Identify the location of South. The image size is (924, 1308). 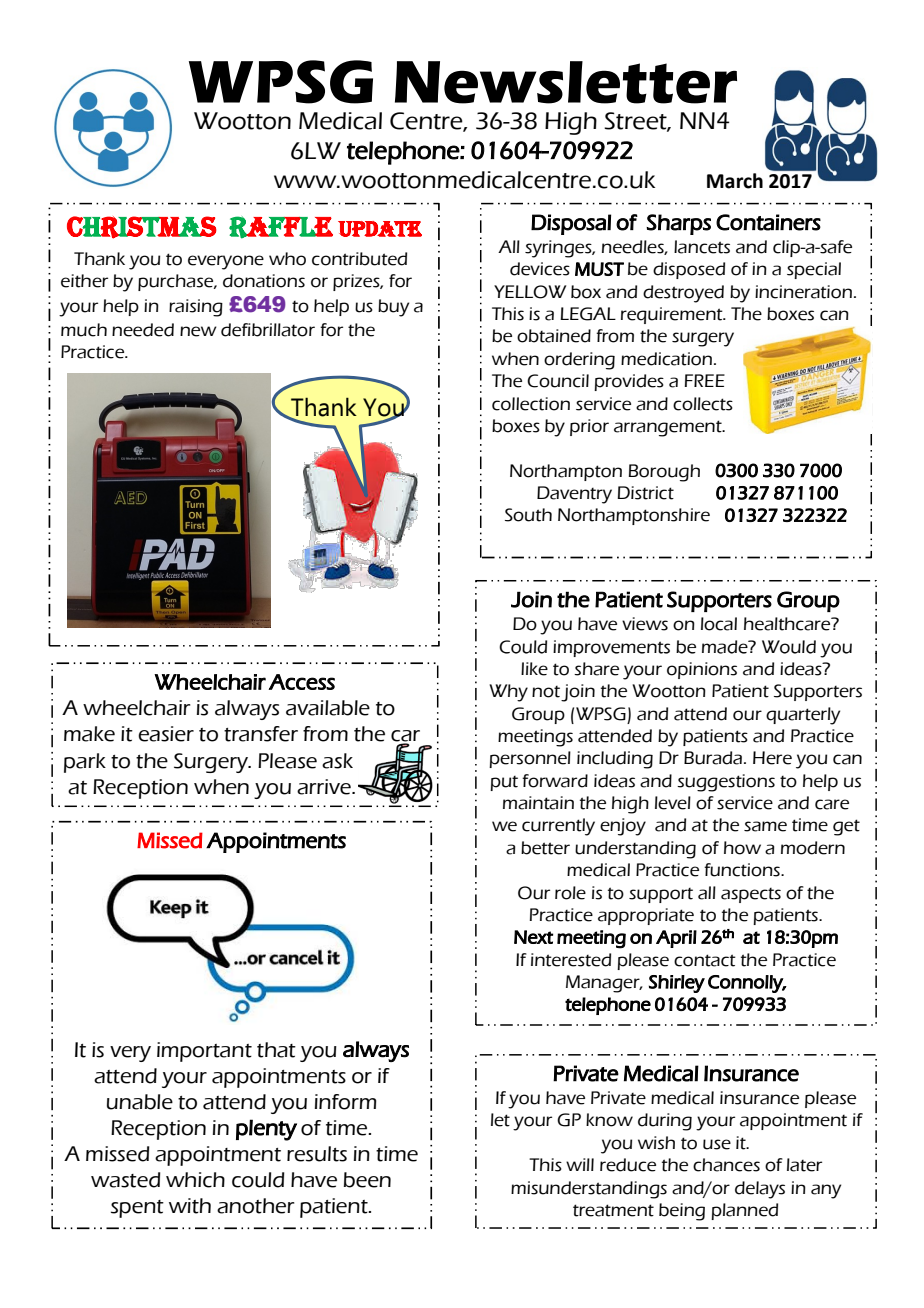
(528, 515).
